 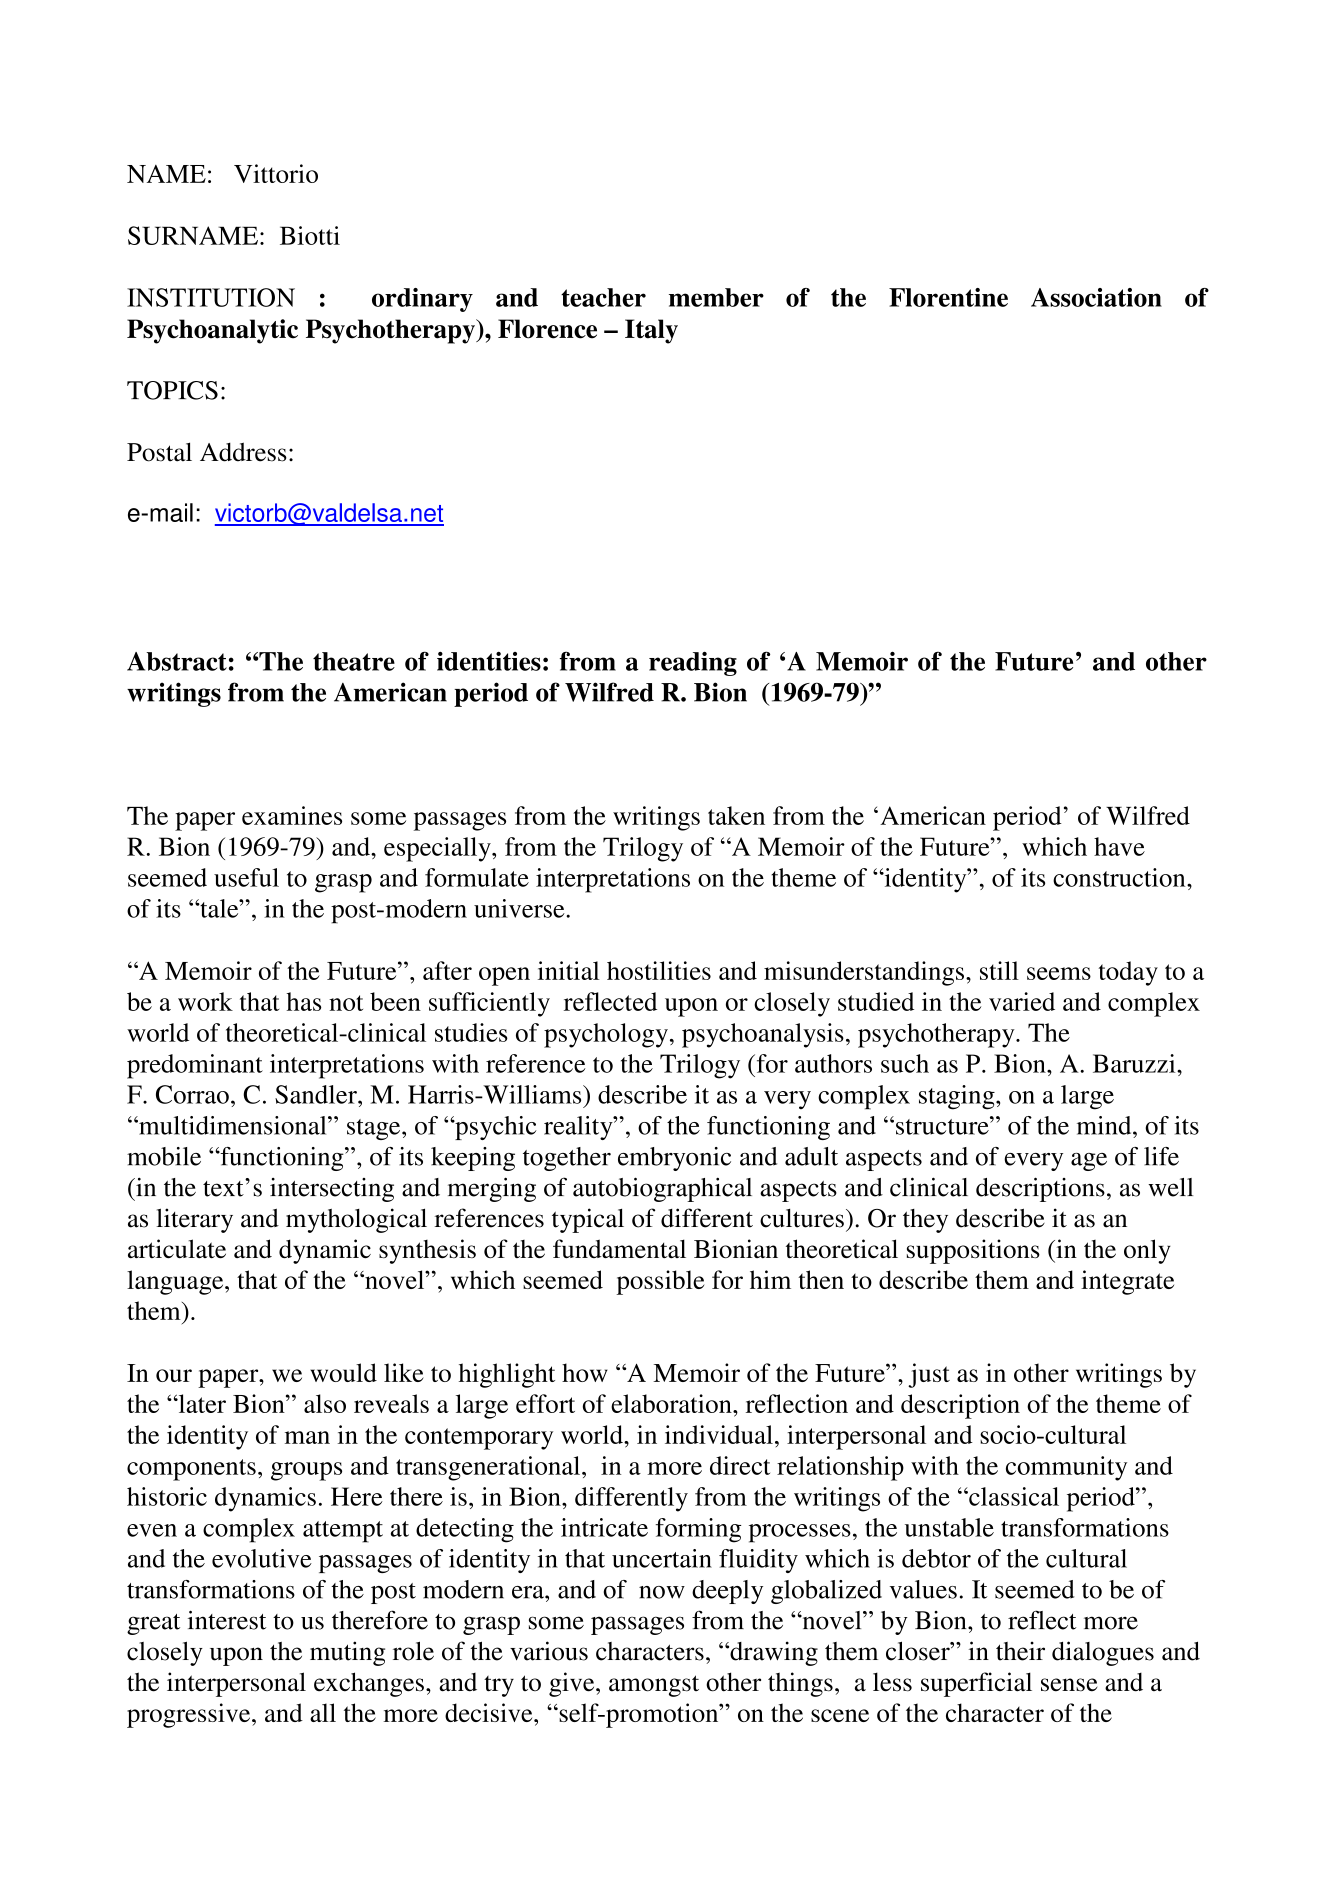 I want to click on taken, so click(x=736, y=815).
